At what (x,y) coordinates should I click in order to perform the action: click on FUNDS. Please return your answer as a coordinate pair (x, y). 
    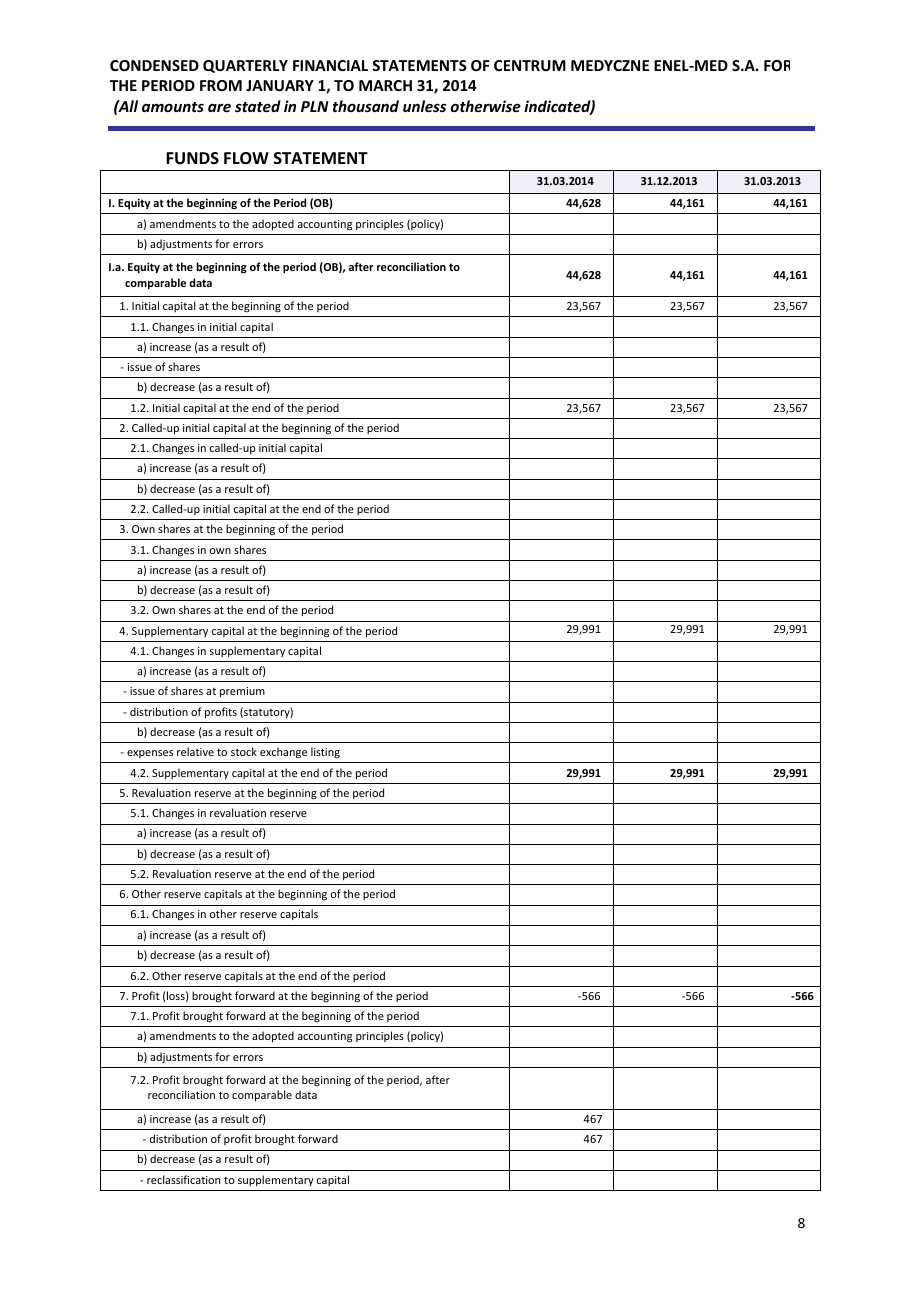
    Looking at the image, I should click on (192, 158).
